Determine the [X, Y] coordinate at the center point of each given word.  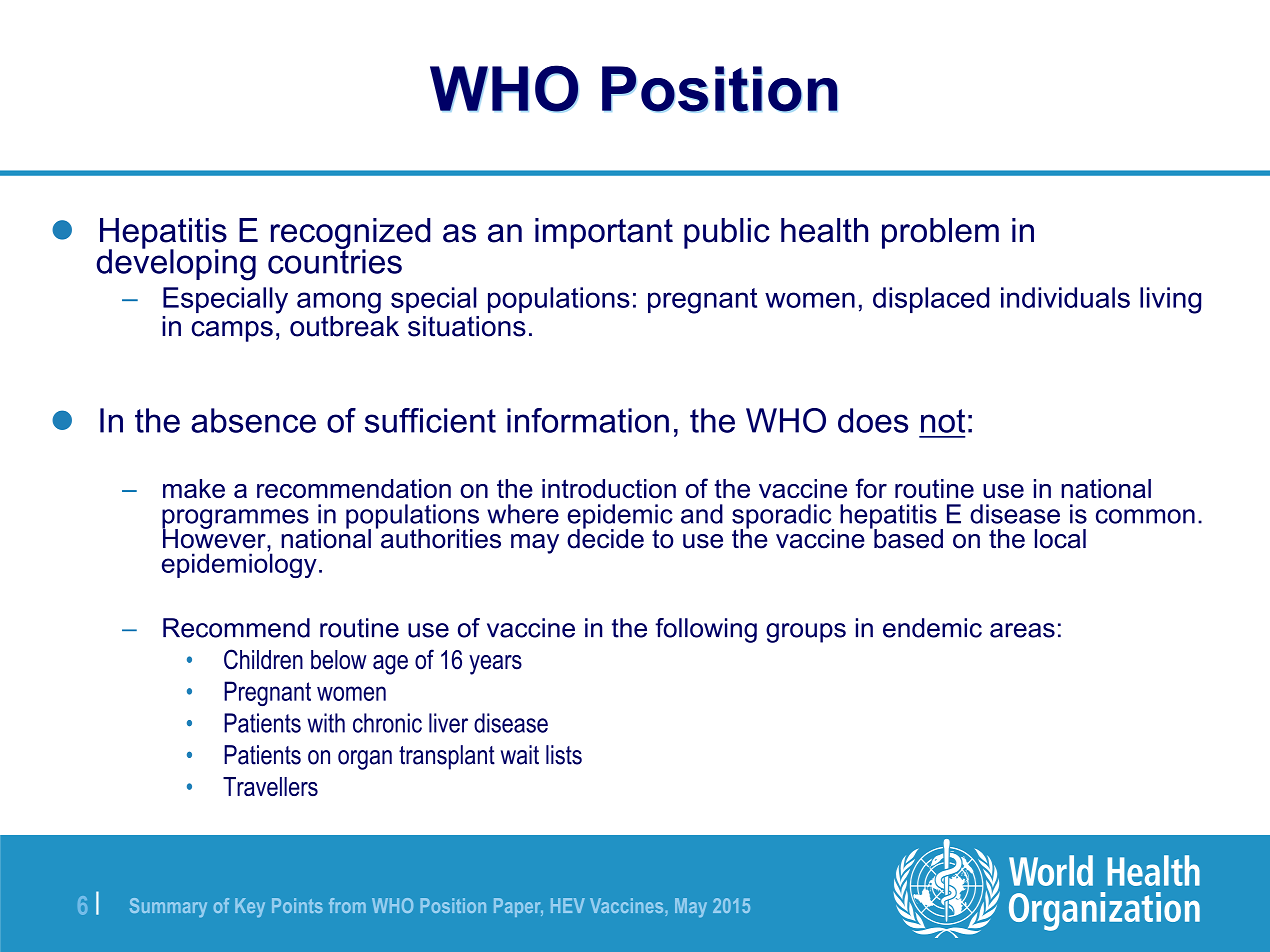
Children [263, 659]
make [194, 488]
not [943, 421]
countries [335, 260]
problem [940, 233]
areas [1022, 630]
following [706, 630]
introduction [609, 488]
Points [297, 905]
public [727, 233]
